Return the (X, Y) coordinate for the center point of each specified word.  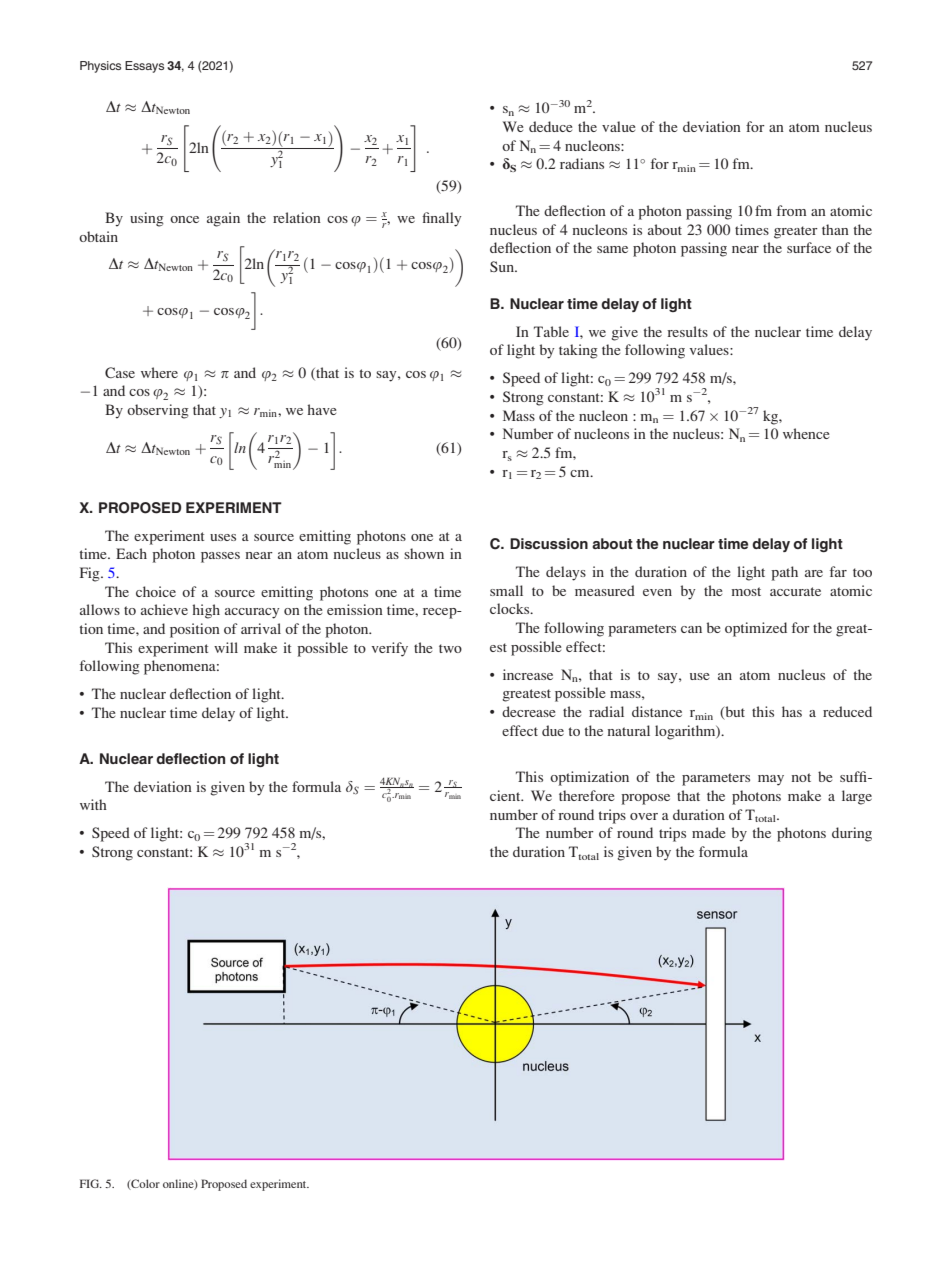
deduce (550, 126)
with (93, 804)
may (771, 780)
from (791, 210)
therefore (586, 795)
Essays (144, 67)
